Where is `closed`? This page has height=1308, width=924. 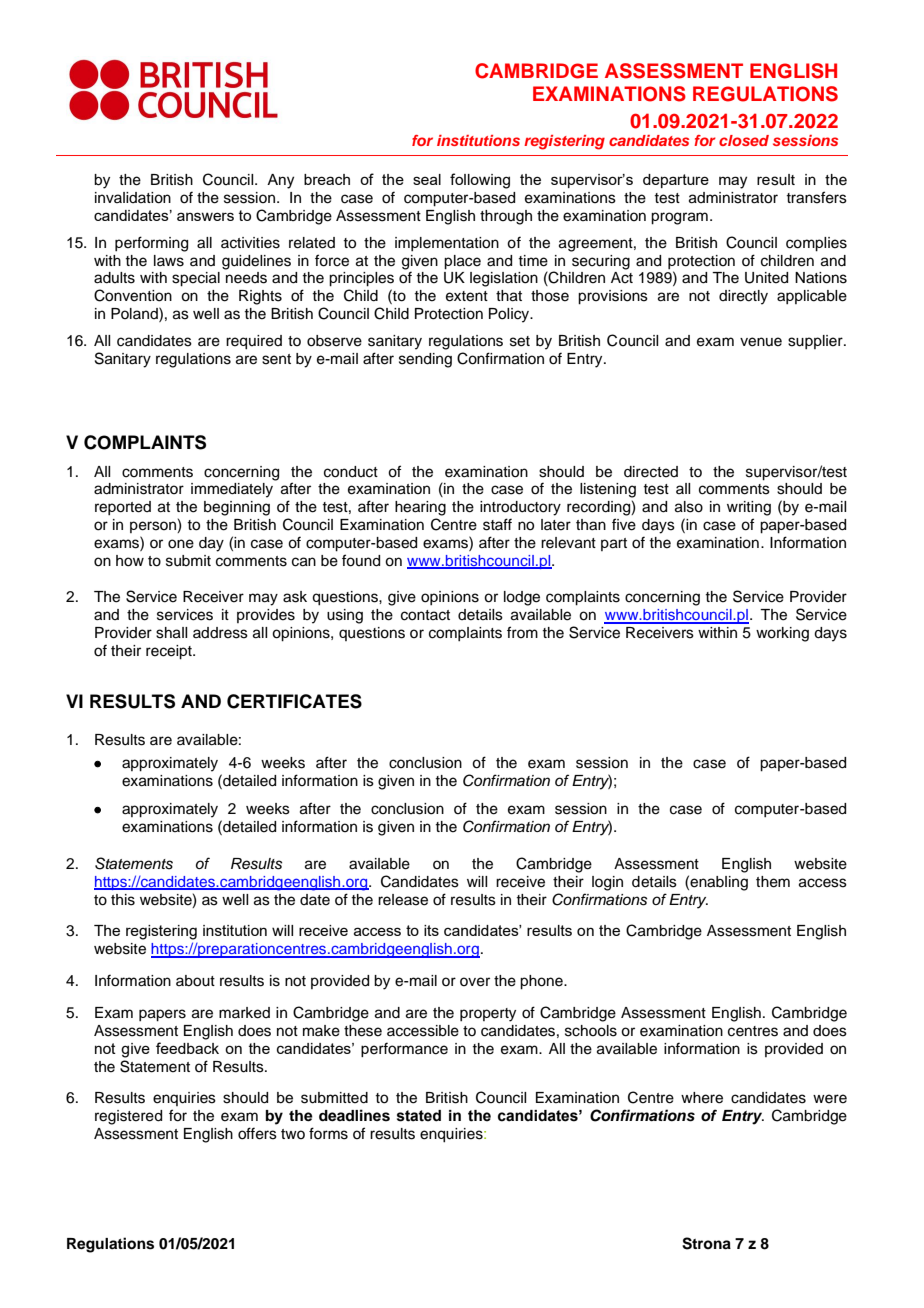
closed is located at coordinates (744, 140).
